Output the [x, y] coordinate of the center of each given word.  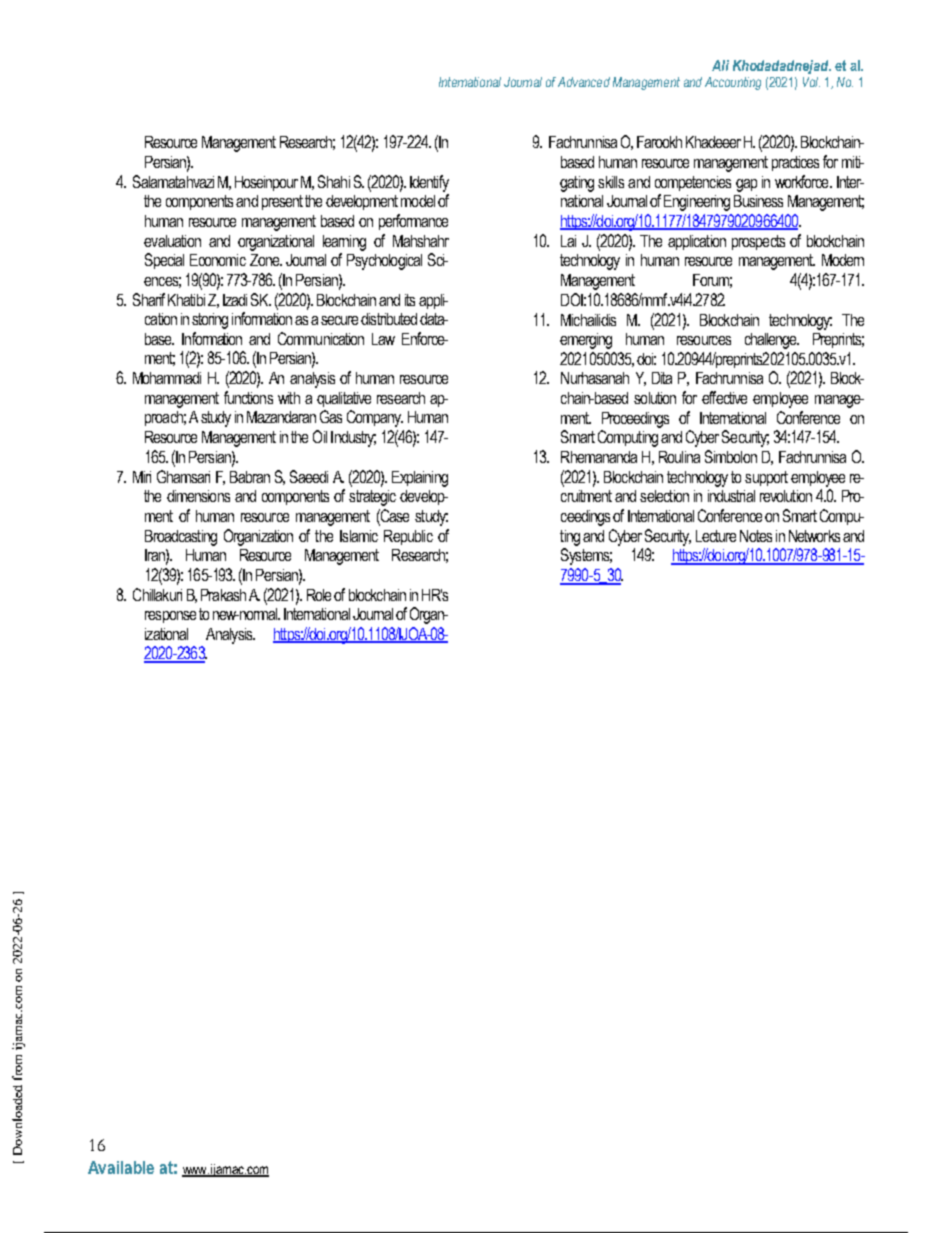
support [766, 478]
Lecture [716, 536]
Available [121, 1167]
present [282, 202]
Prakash [223, 595]
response [170, 617]
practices [795, 163]
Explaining [420, 479]
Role [319, 595]
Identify [429, 183]
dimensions [198, 496]
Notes [756, 536]
